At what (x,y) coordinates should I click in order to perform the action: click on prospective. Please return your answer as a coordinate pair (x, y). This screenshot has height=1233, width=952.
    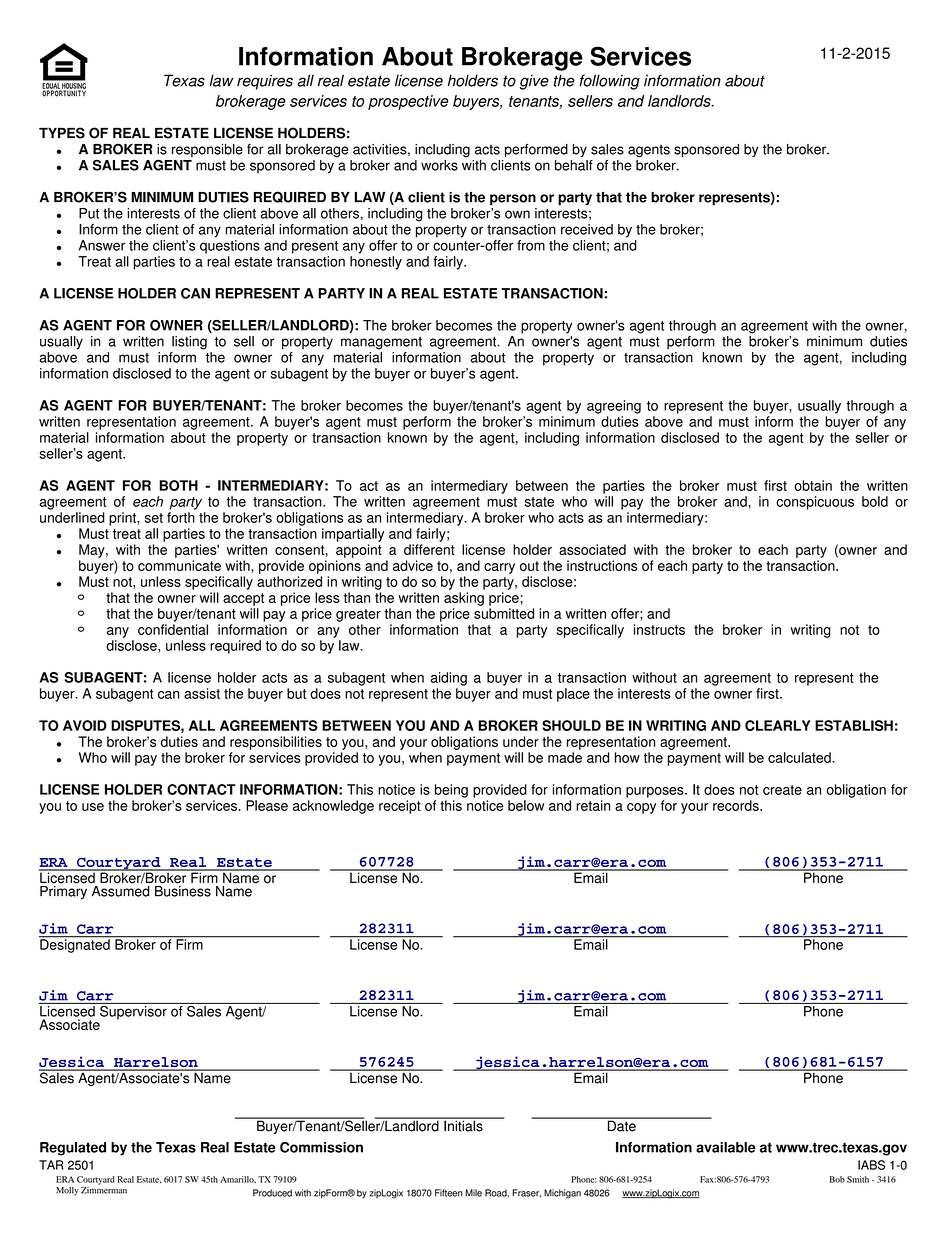
    Looking at the image, I should click on (408, 102).
